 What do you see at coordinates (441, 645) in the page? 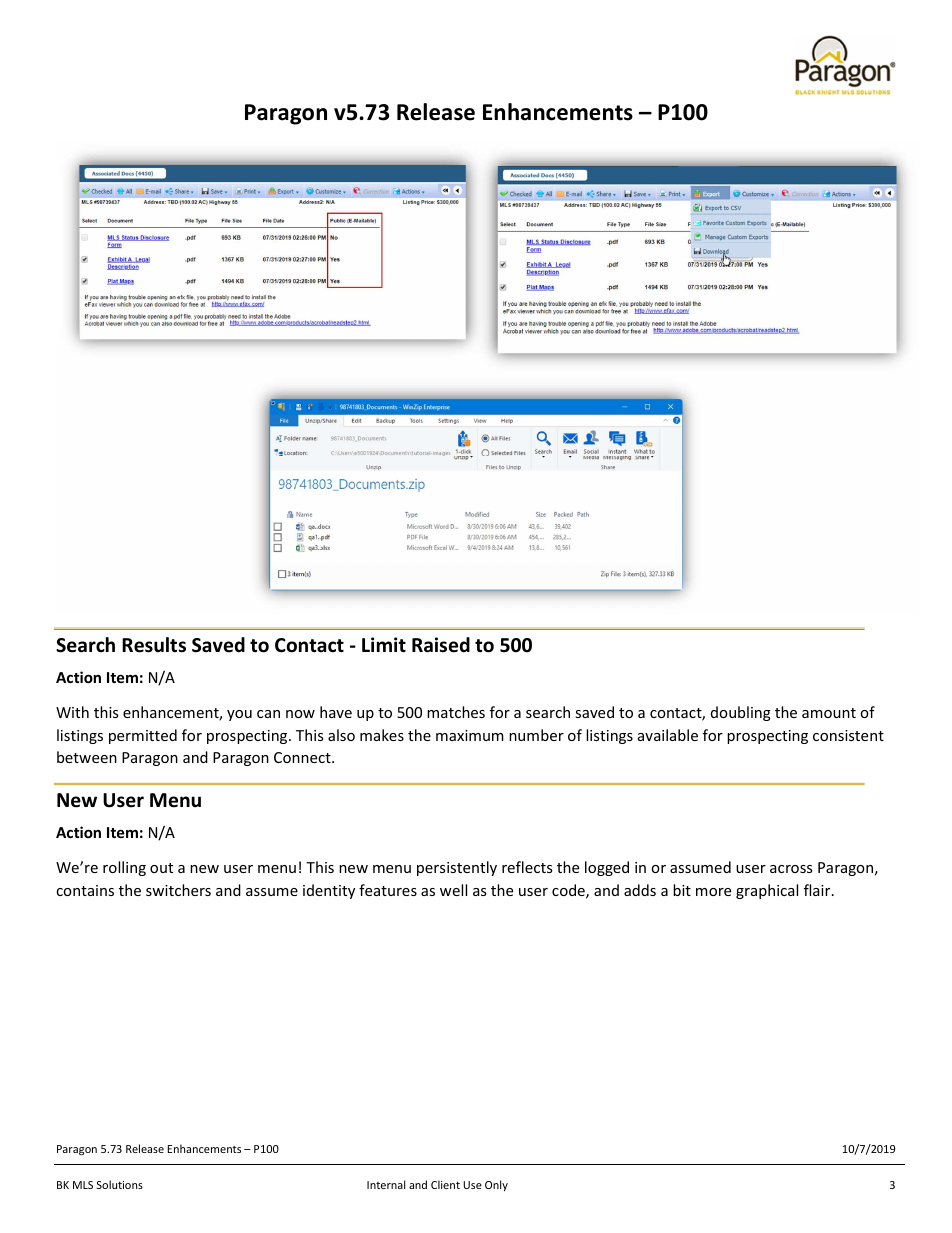
I see `Raised` at bounding box center [441, 645].
